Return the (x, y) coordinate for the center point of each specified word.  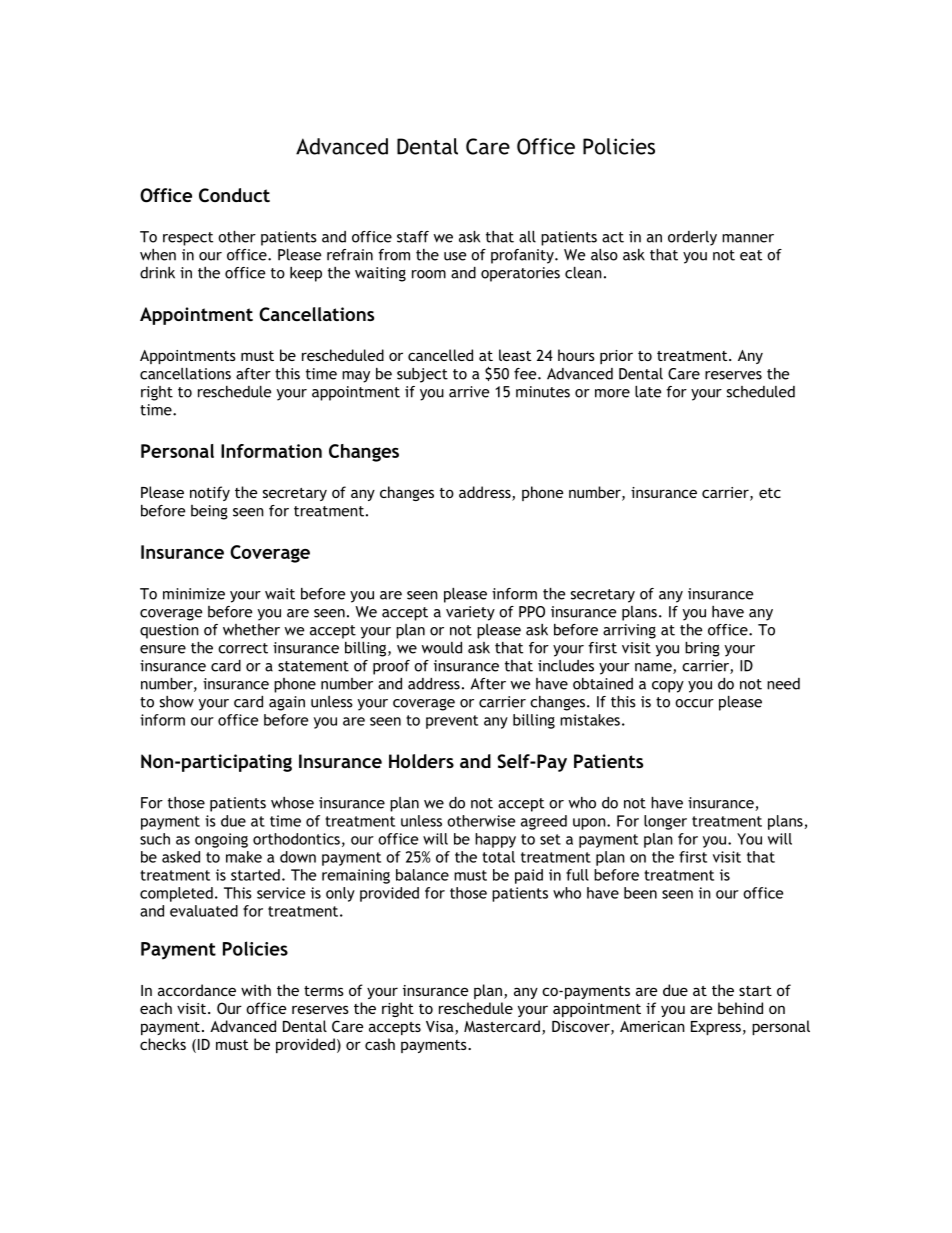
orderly (692, 238)
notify (210, 493)
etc (770, 493)
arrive (469, 392)
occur (694, 703)
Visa (441, 1028)
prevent (452, 722)
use (455, 256)
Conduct (234, 195)
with (256, 990)
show (177, 702)
